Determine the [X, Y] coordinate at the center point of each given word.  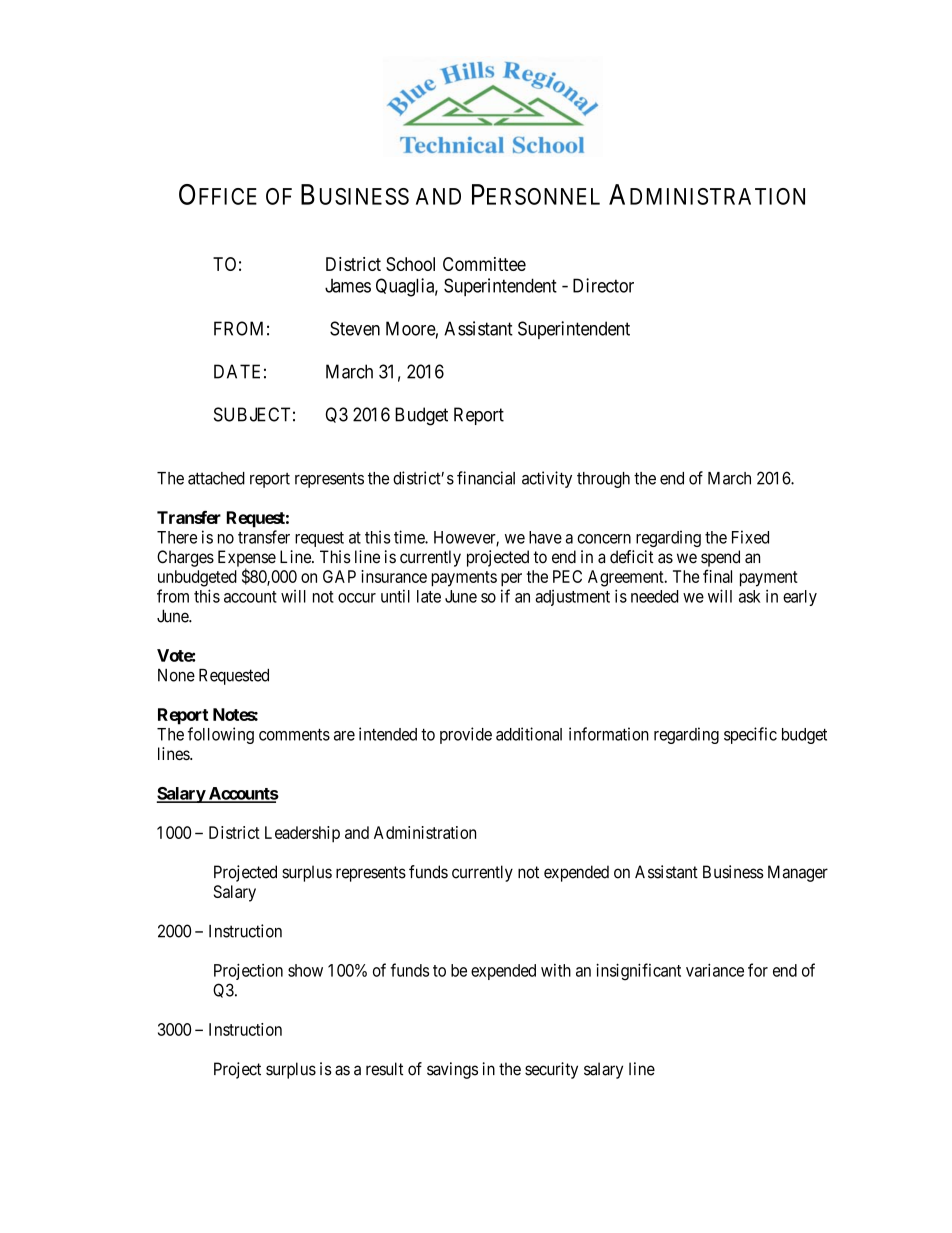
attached [216, 478]
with [556, 970]
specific [750, 735]
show [305, 970]
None [176, 675]
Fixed [750, 537]
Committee [484, 264]
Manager [798, 873]
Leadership [302, 834]
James [348, 286]
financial [486, 478]
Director [603, 285]
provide [466, 735]
